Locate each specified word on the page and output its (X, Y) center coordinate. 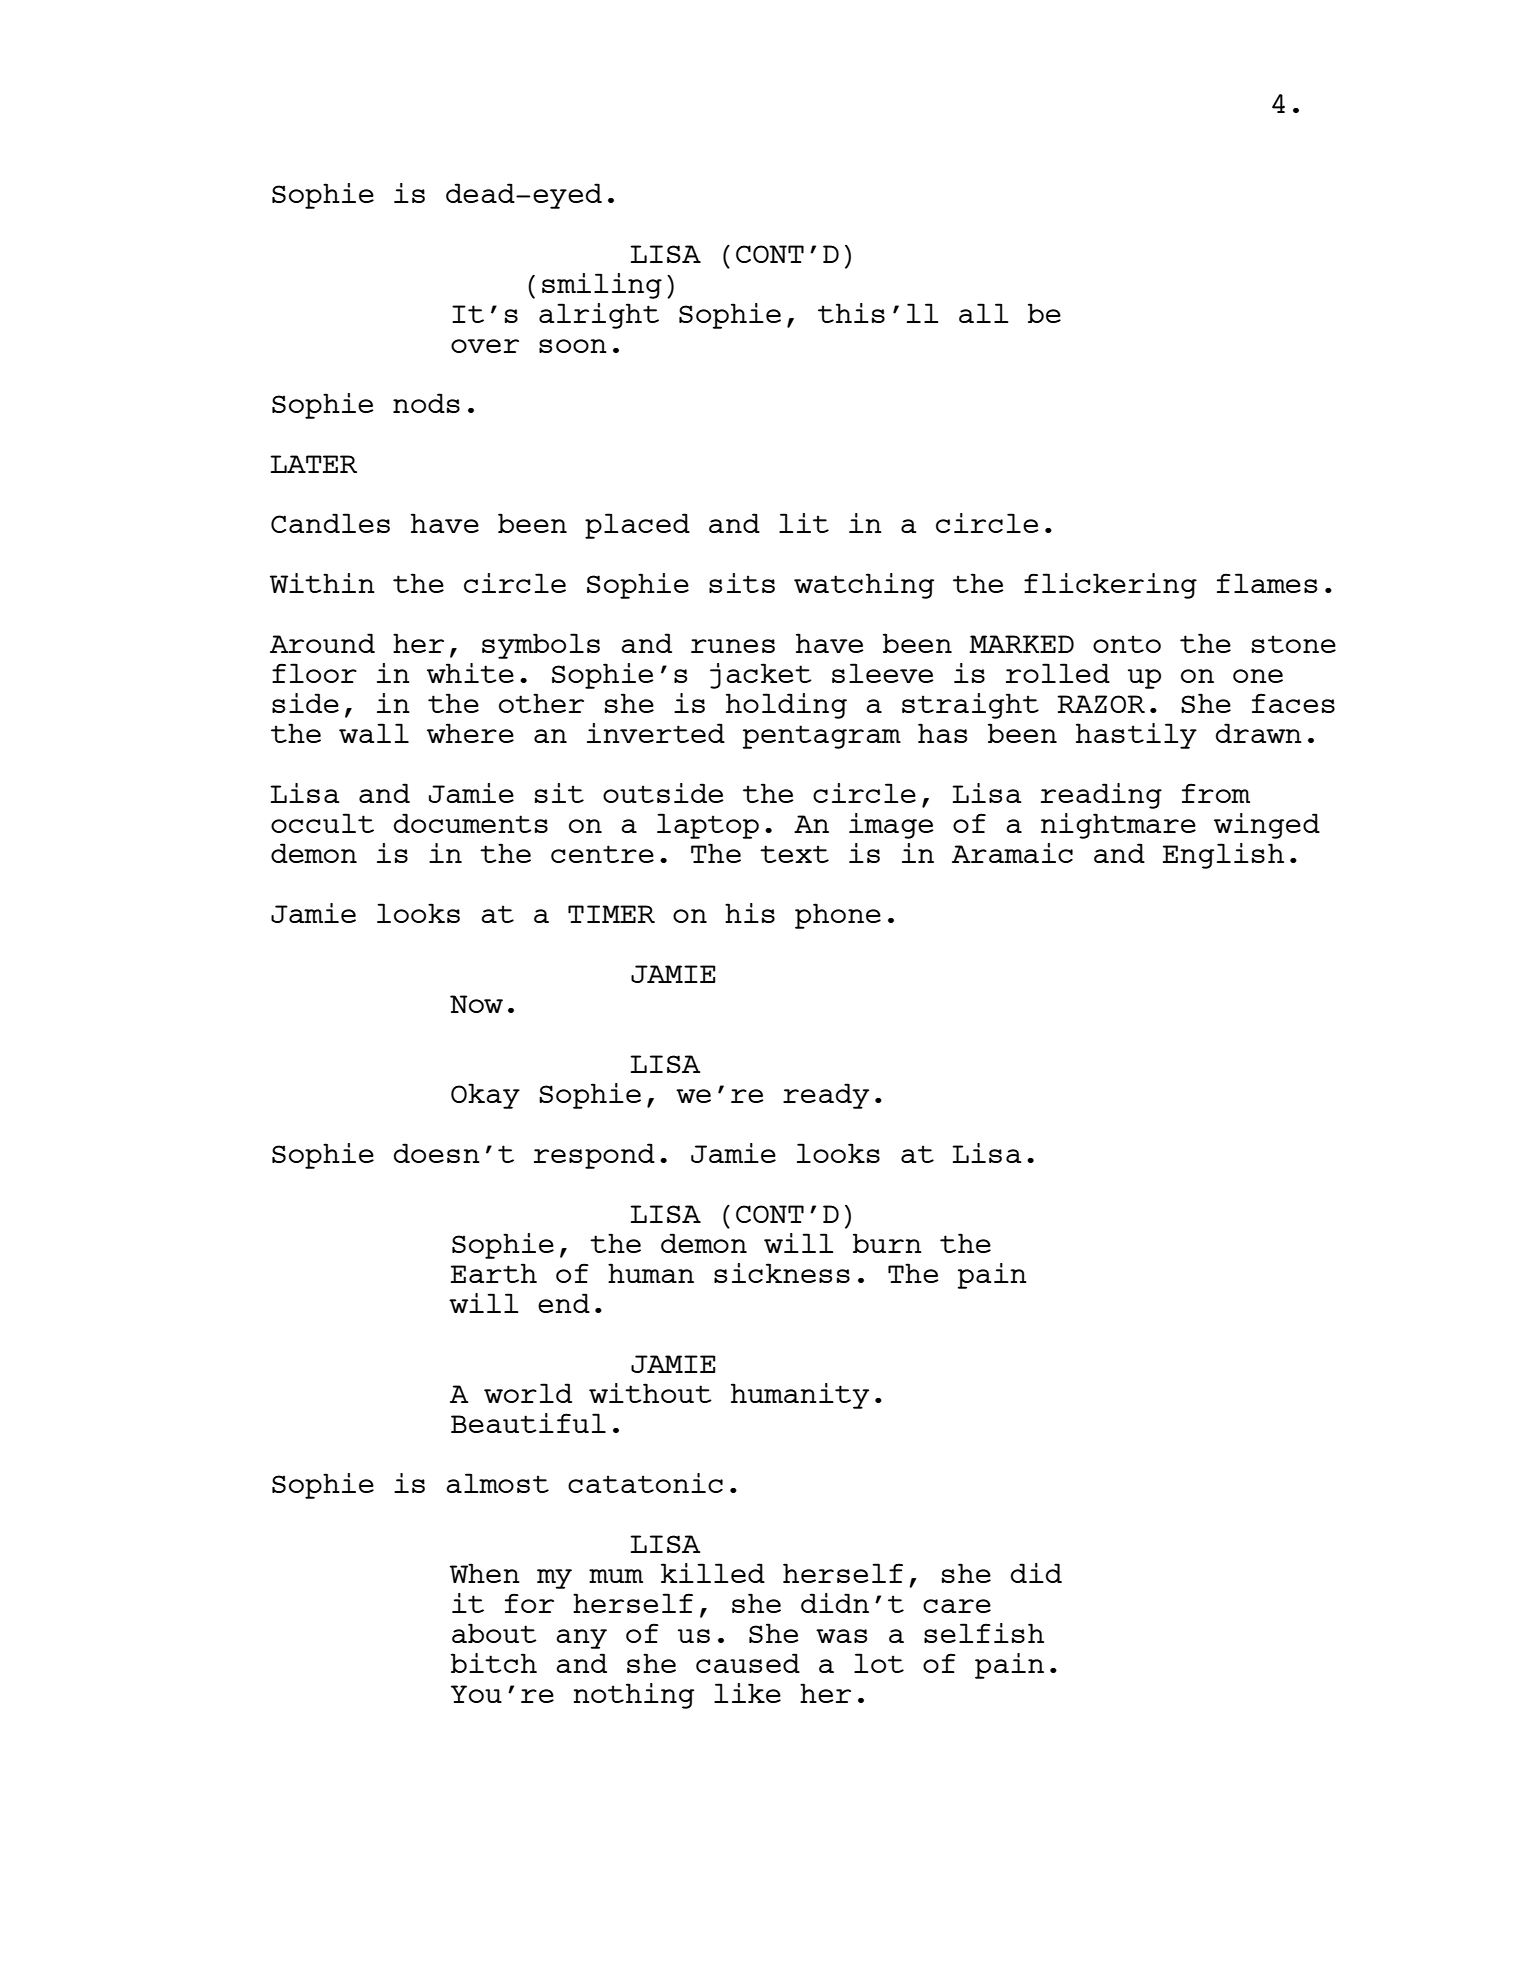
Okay (485, 1096)
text (794, 854)
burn (887, 1243)
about (494, 1633)
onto (1127, 644)
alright (599, 316)
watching (864, 586)
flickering (1110, 586)
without (650, 1393)
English (1223, 856)
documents (471, 823)
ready (826, 1096)
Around (322, 643)
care (957, 1606)
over (485, 346)
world (528, 1393)
